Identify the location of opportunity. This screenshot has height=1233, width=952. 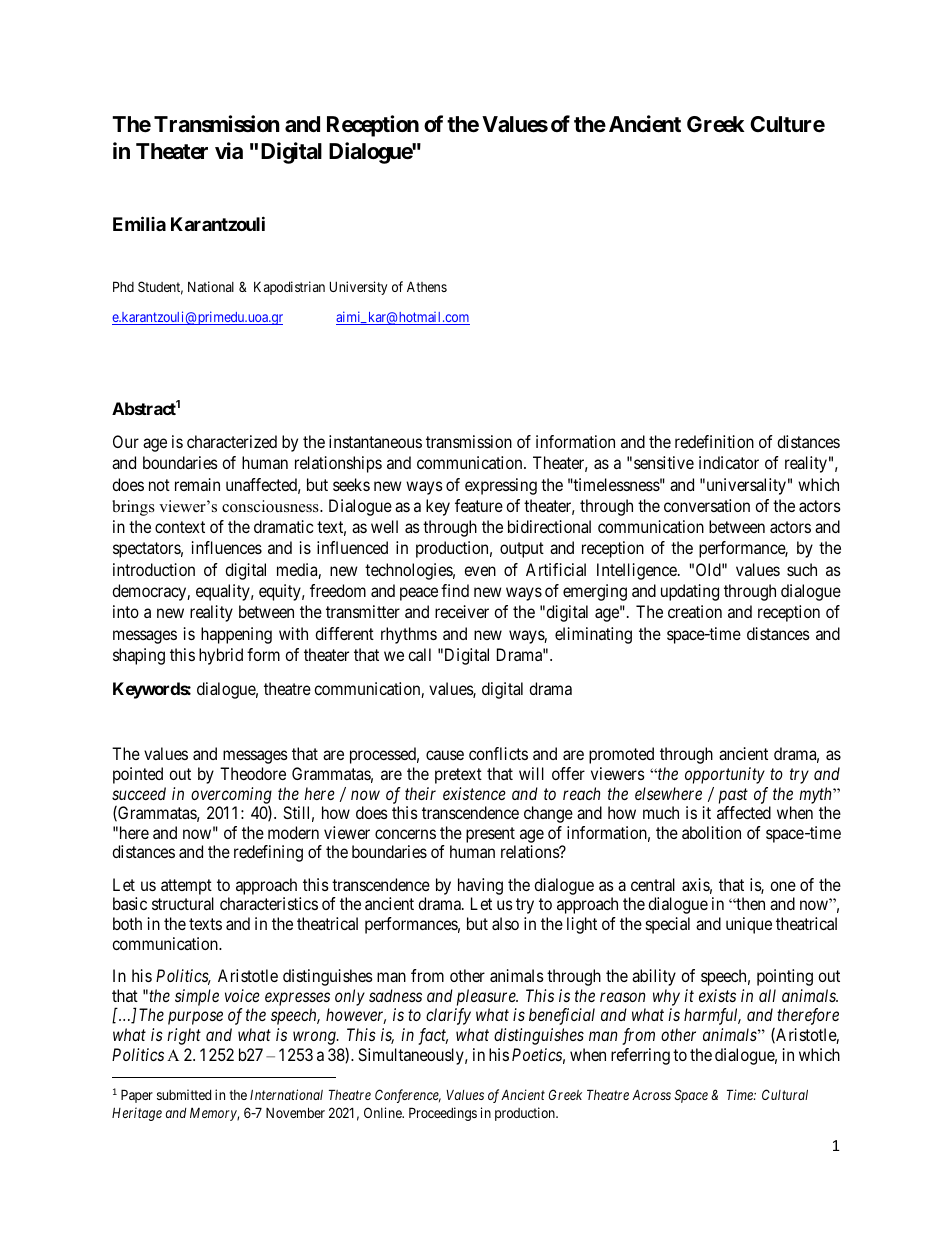
(725, 775).
